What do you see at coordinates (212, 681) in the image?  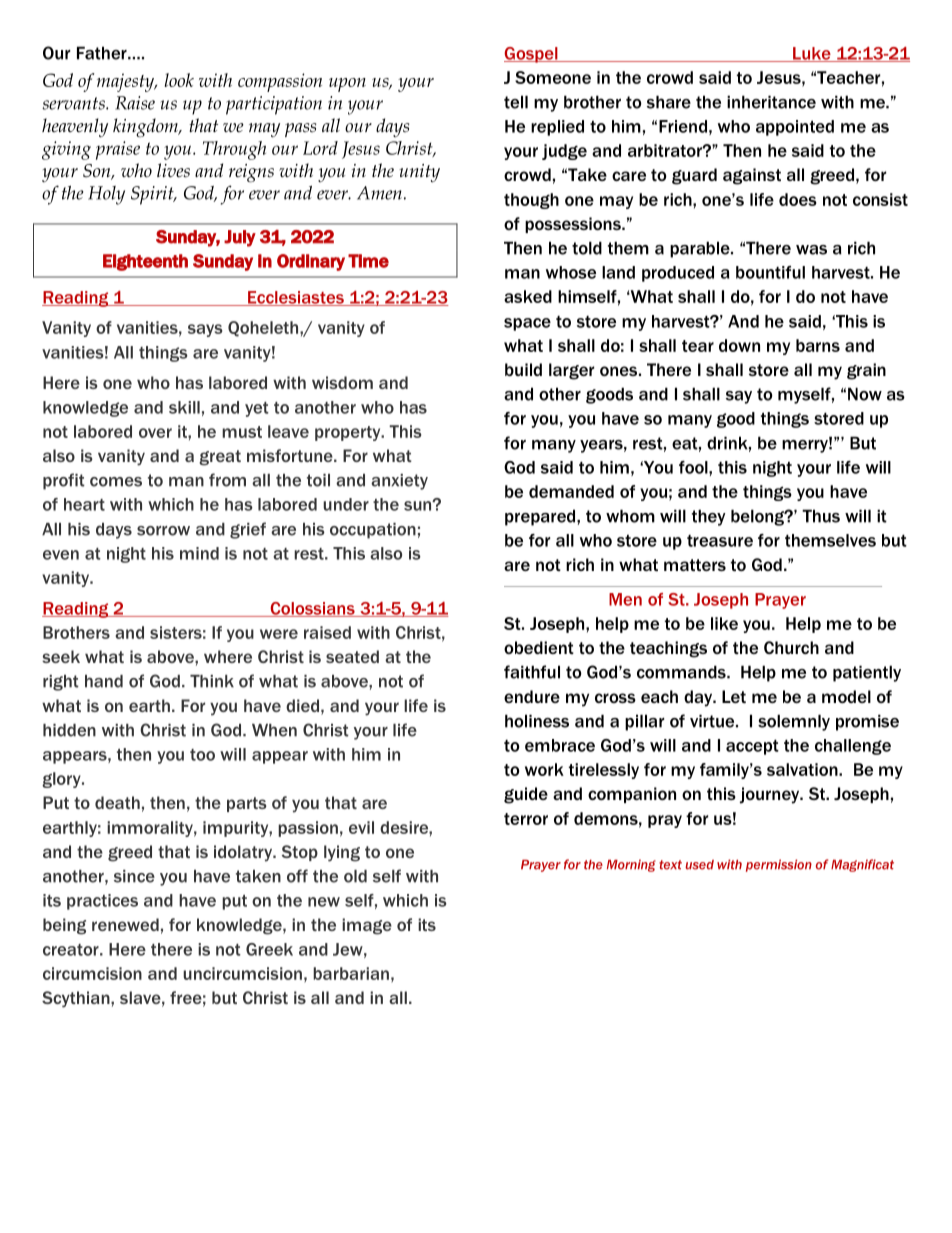 I see `Think` at bounding box center [212, 681].
